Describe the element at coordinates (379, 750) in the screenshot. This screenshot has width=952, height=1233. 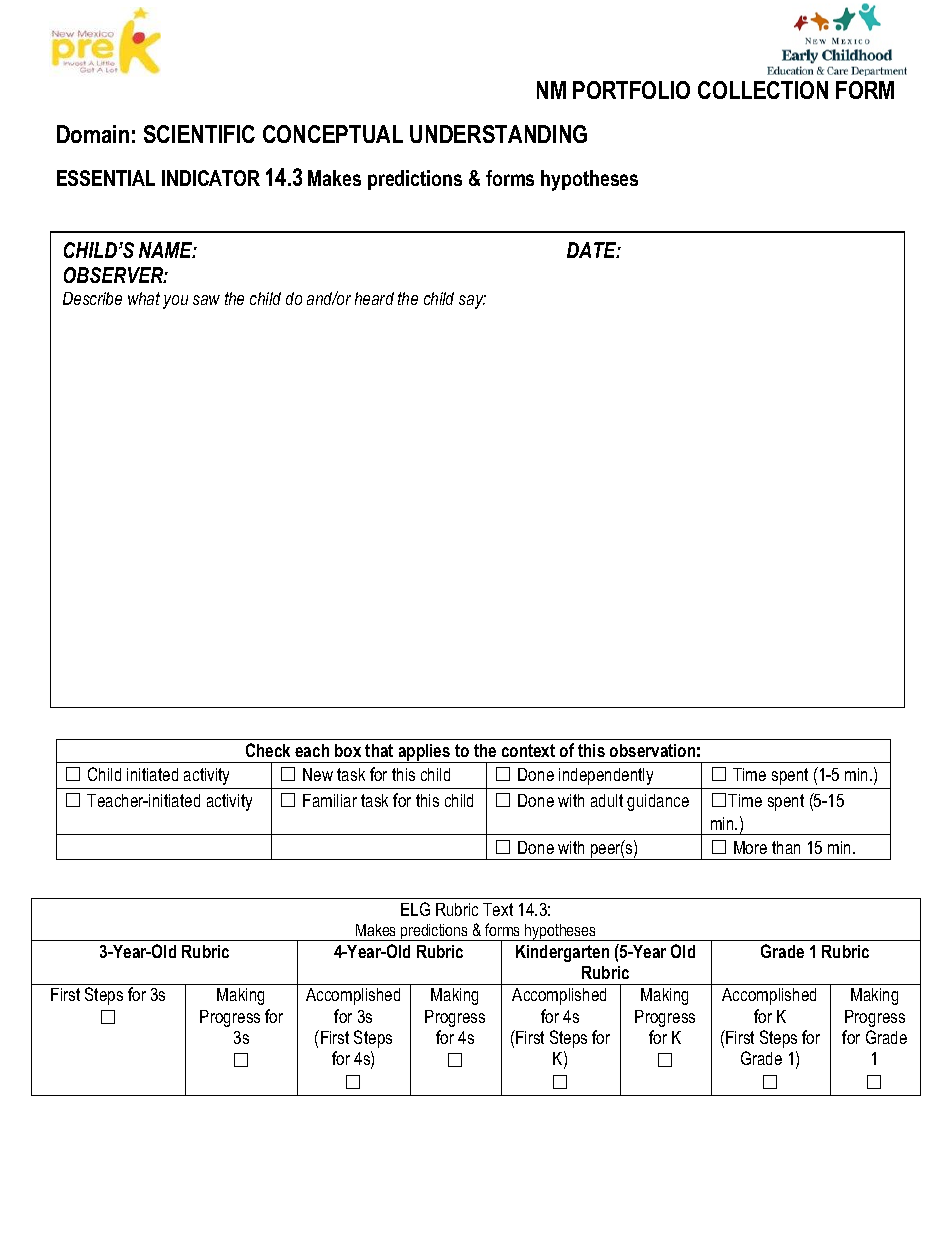
I see `that` at that location.
